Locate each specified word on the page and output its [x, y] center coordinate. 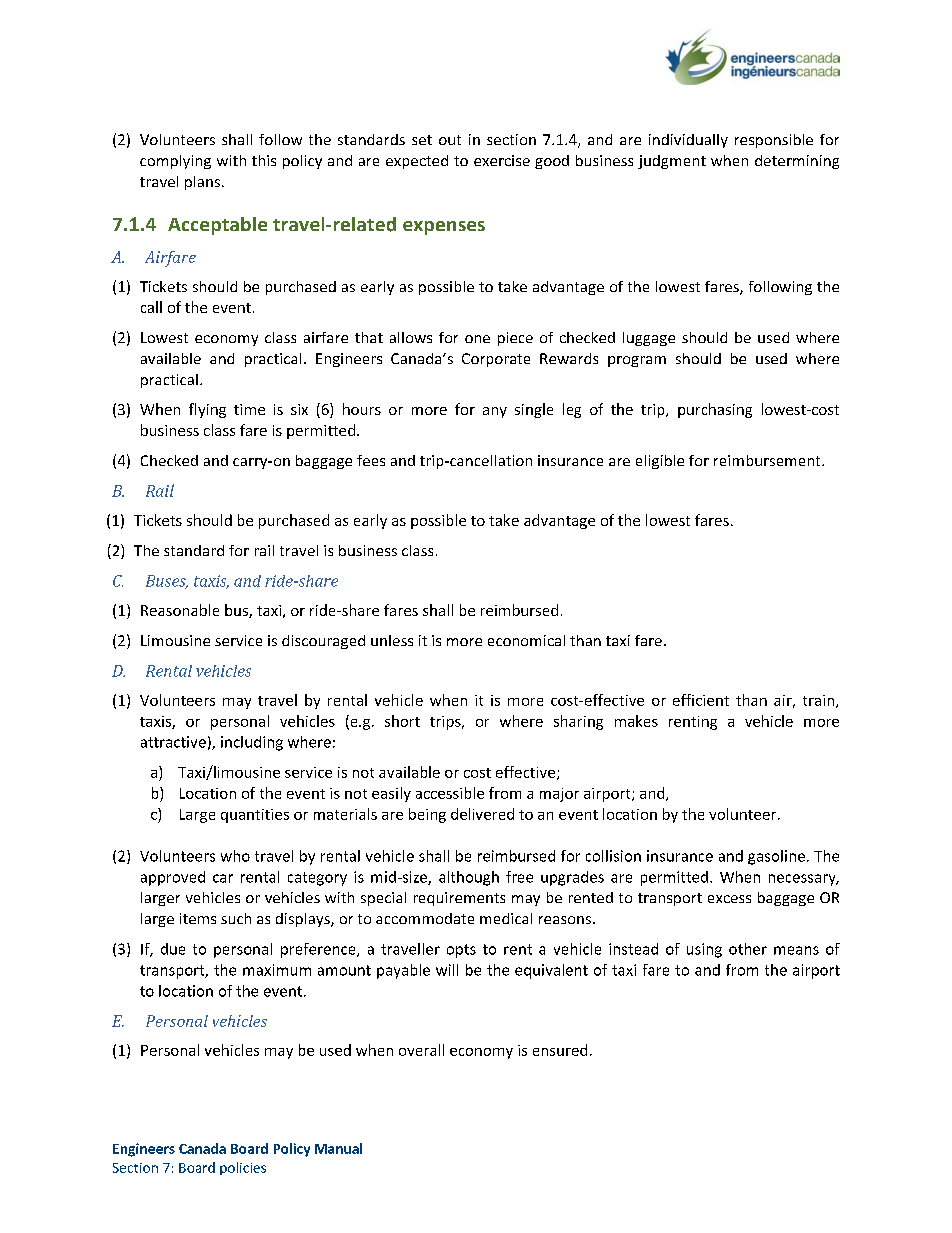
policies [243, 1168]
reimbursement [768, 460]
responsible [774, 141]
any [495, 412]
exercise [502, 160]
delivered [482, 814]
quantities [255, 816]
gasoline [776, 857]
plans [202, 183]
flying [207, 410]
